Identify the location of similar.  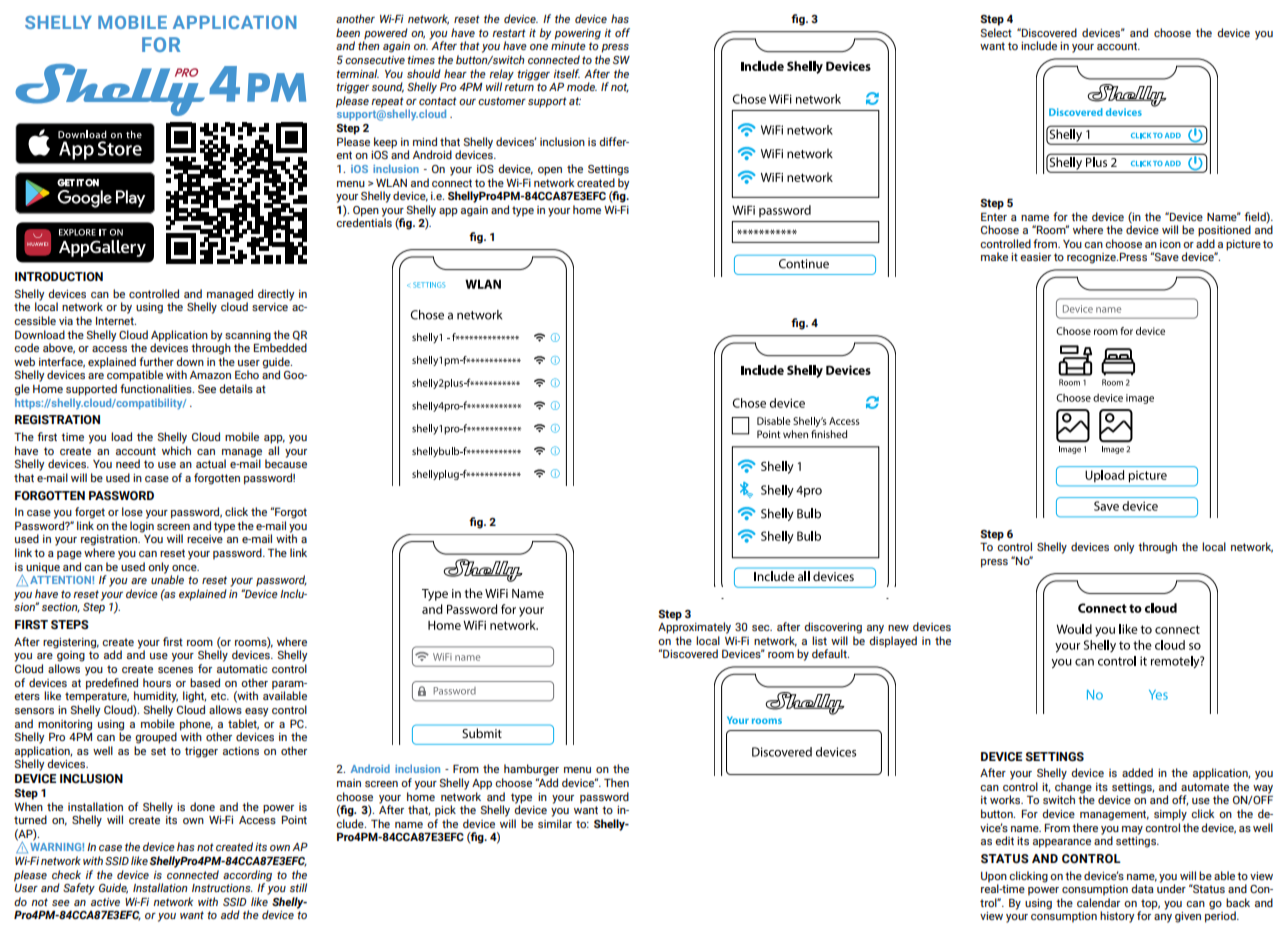
(555, 823).
